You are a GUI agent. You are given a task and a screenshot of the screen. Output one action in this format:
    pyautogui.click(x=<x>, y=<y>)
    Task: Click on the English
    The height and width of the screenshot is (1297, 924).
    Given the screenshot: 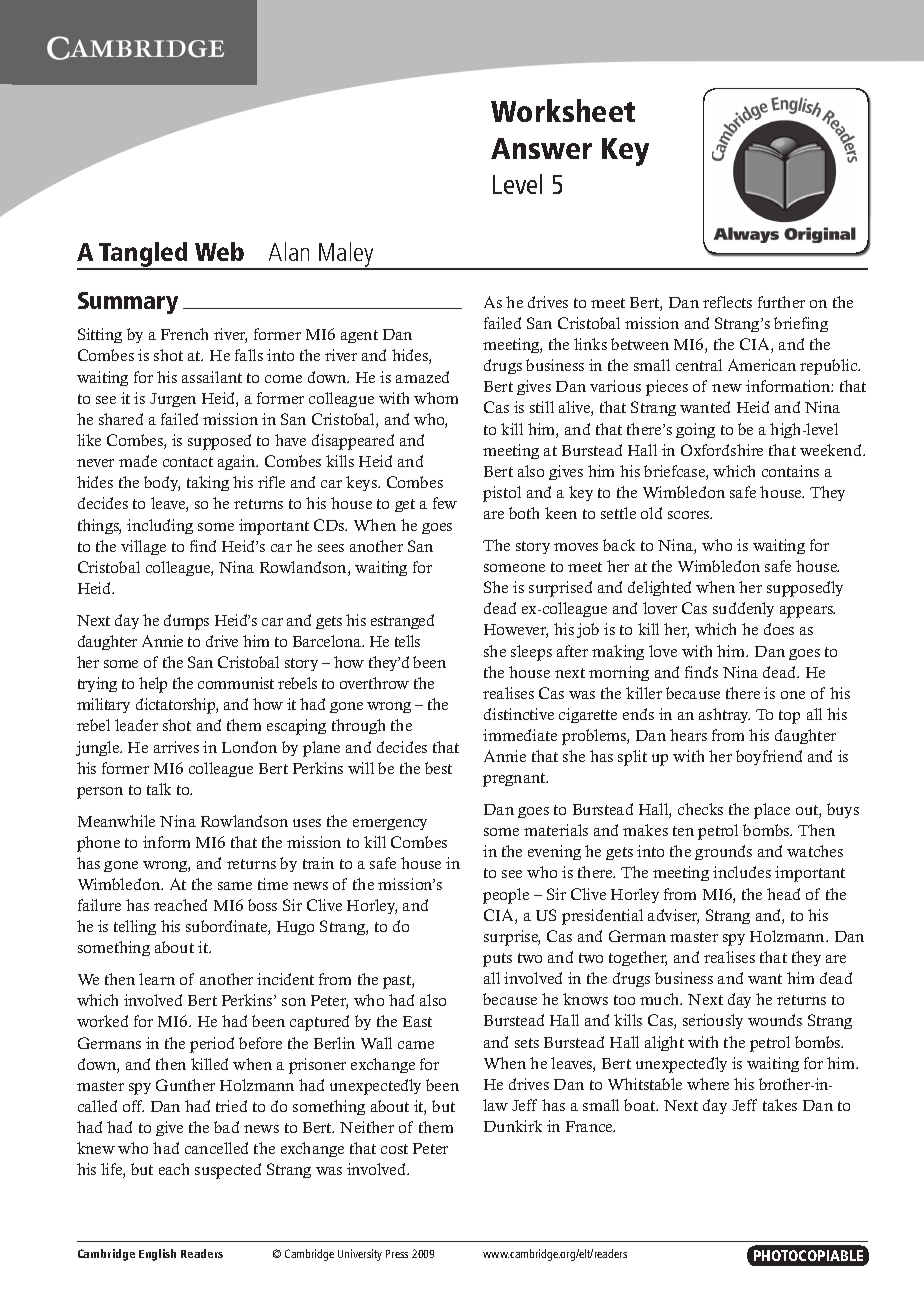 What is the action you would take?
    pyautogui.click(x=157, y=1255)
